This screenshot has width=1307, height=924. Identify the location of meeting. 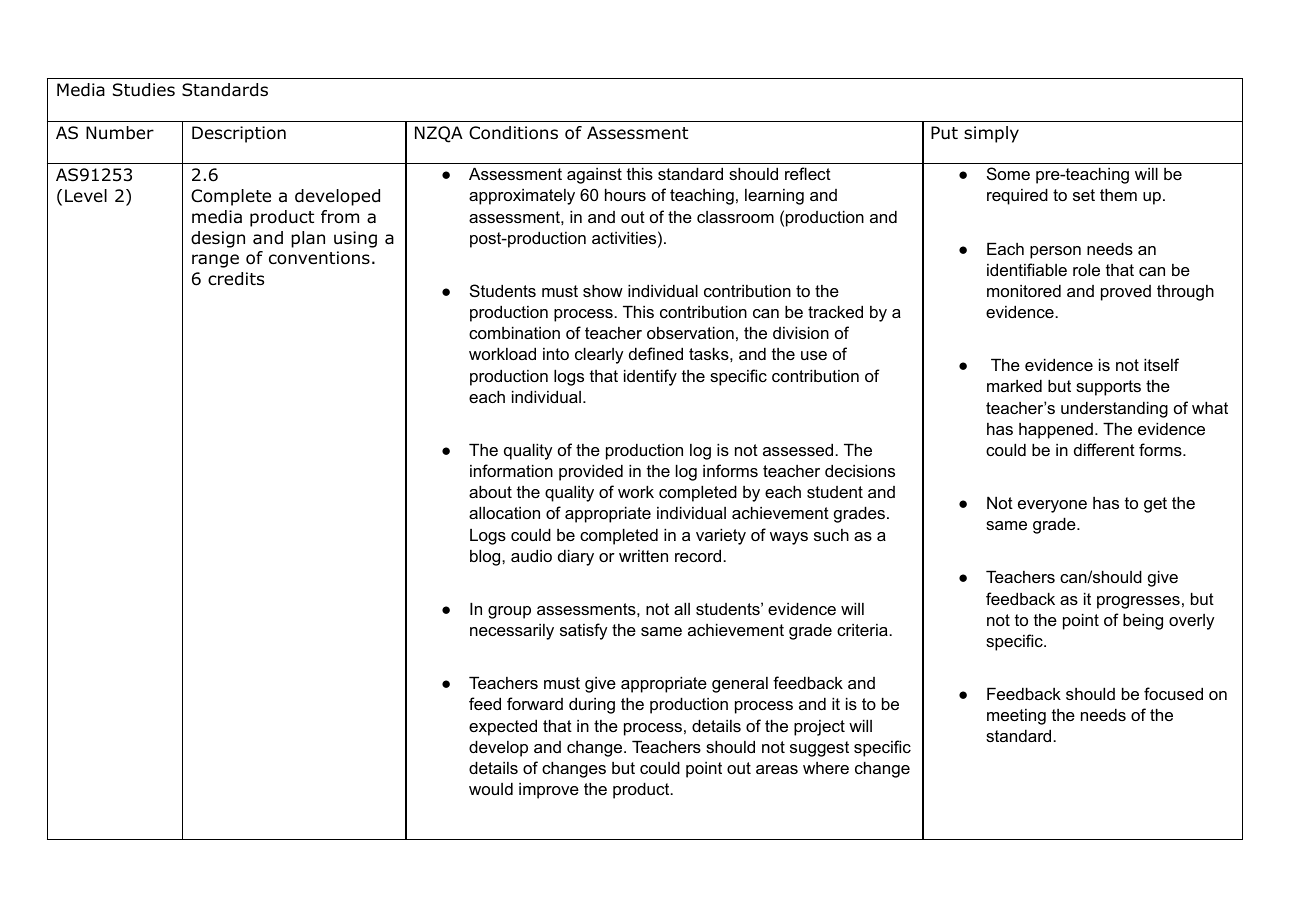
(1016, 717).
